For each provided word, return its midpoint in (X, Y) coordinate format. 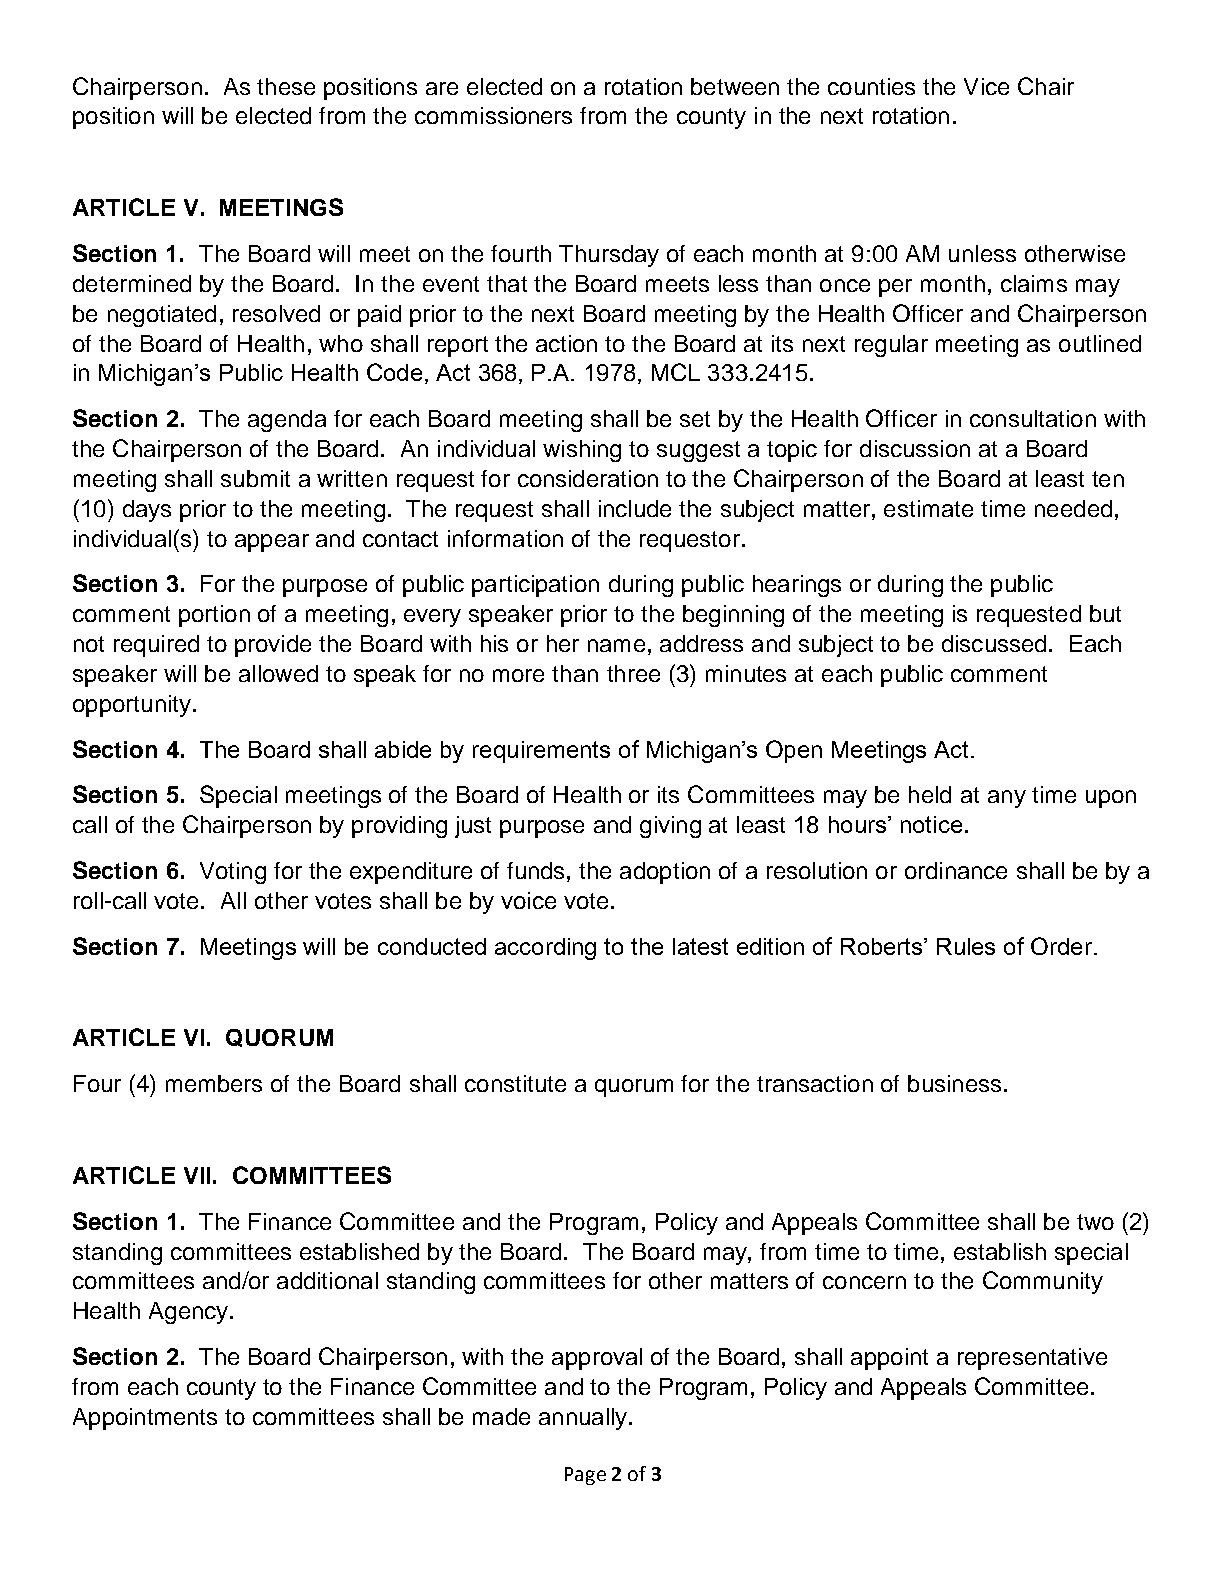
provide (273, 646)
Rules (966, 946)
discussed (994, 643)
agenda (287, 421)
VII (197, 1175)
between (735, 86)
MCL (676, 372)
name (616, 645)
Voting (233, 873)
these (286, 86)
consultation (1033, 418)
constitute (515, 1083)
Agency (190, 1313)
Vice (986, 86)
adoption (665, 873)
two (1095, 1222)
